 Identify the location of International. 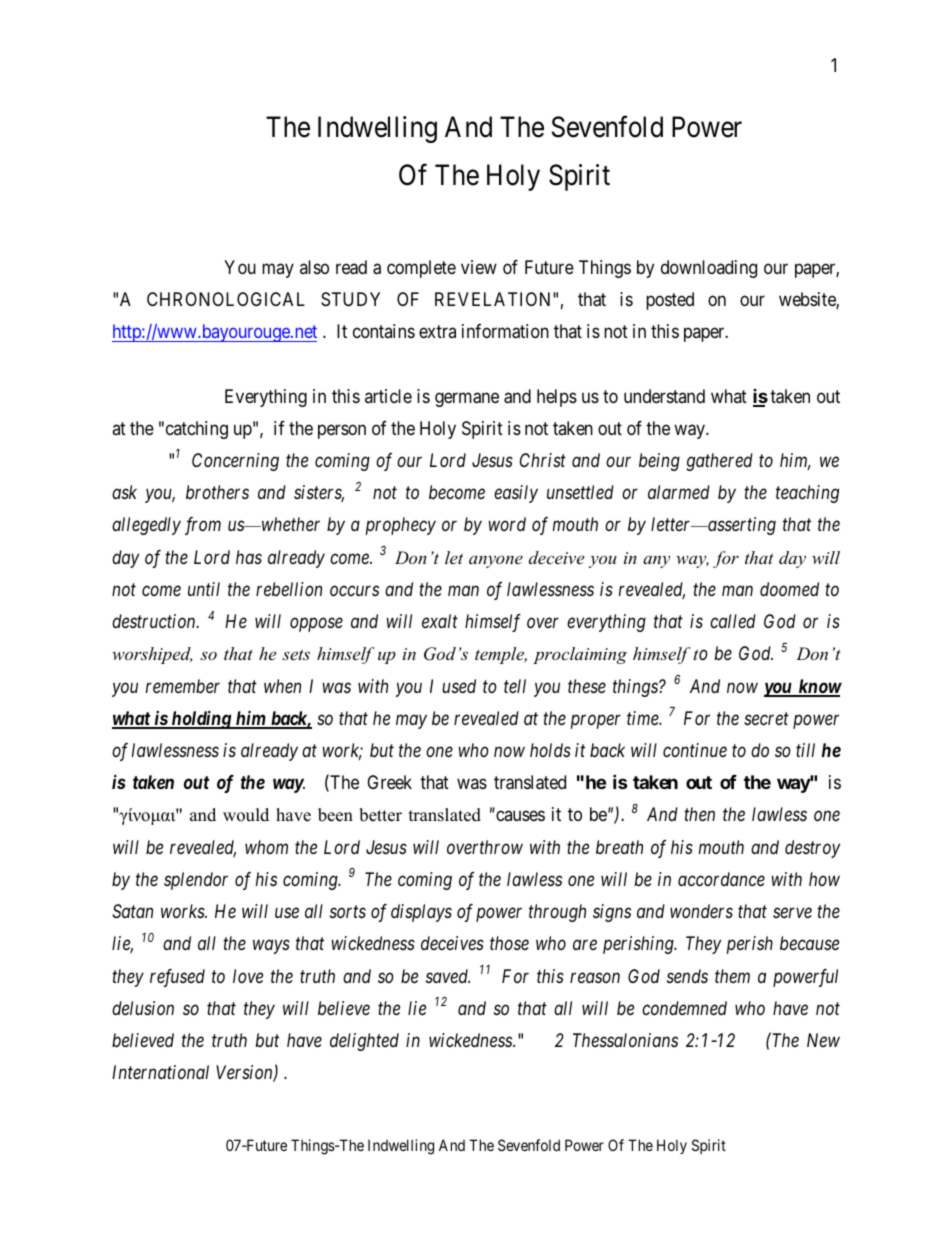
(160, 1072).
